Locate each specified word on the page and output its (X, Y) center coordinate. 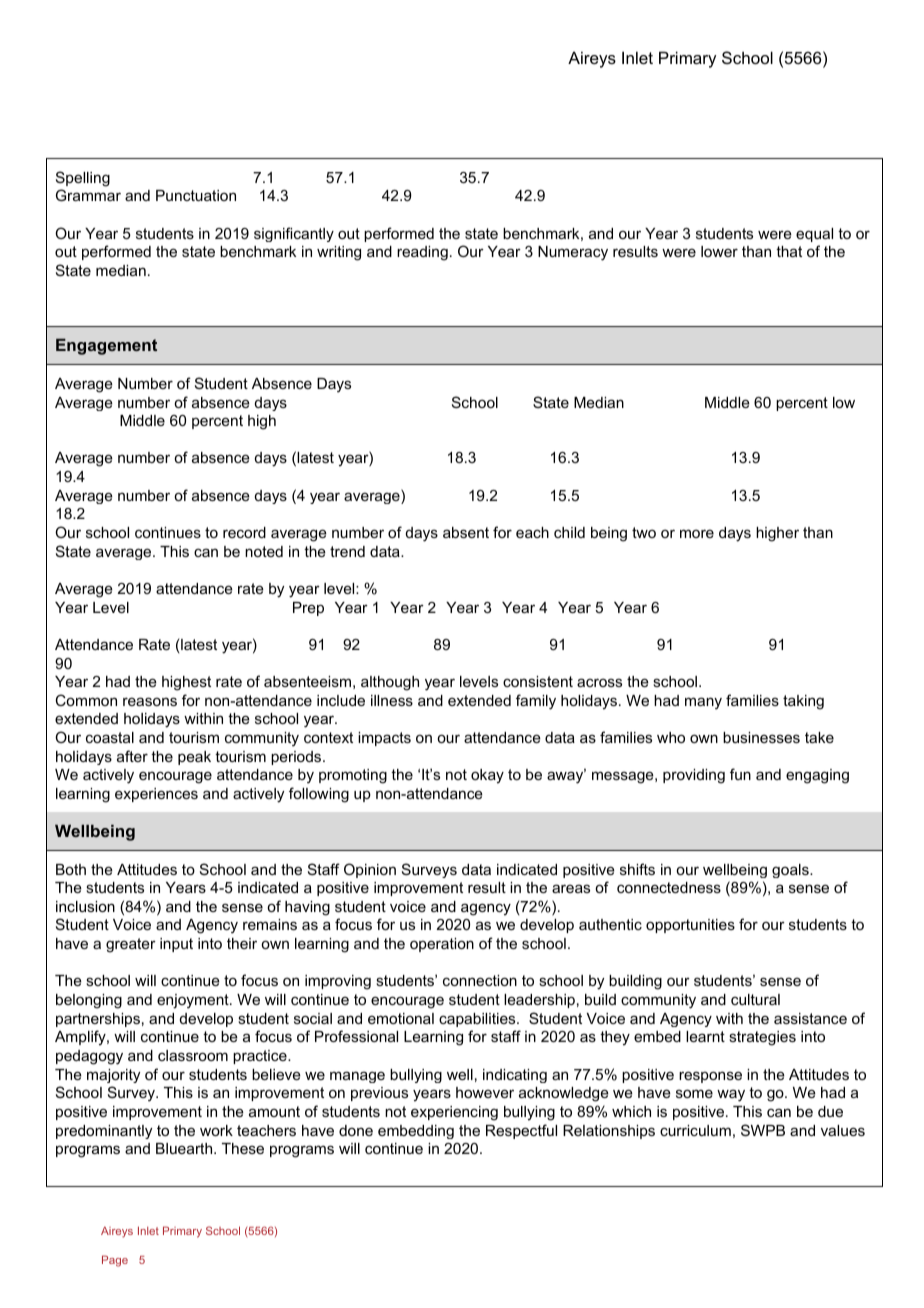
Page (115, 1261)
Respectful (521, 1131)
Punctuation (196, 195)
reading (422, 253)
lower (719, 251)
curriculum (695, 1130)
